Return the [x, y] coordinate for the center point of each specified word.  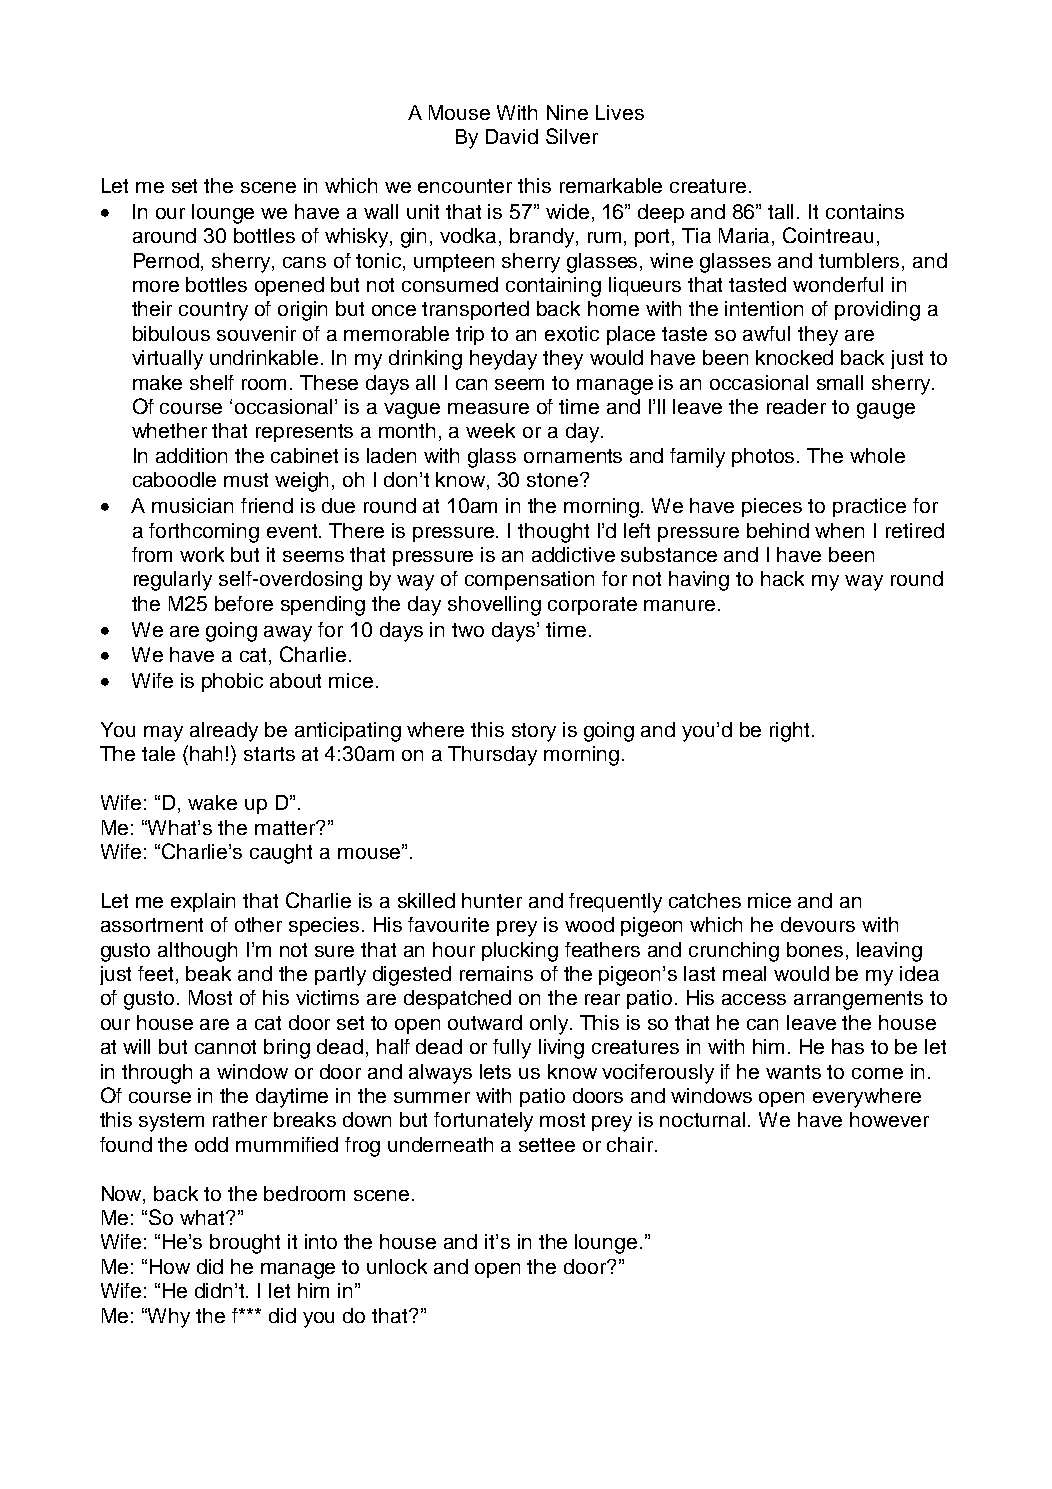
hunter [492, 900]
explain [203, 902]
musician [192, 505]
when [839, 530]
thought [553, 533]
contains [865, 211]
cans [304, 262]
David [512, 136]
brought [245, 1244]
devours [818, 924]
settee [547, 1145]
